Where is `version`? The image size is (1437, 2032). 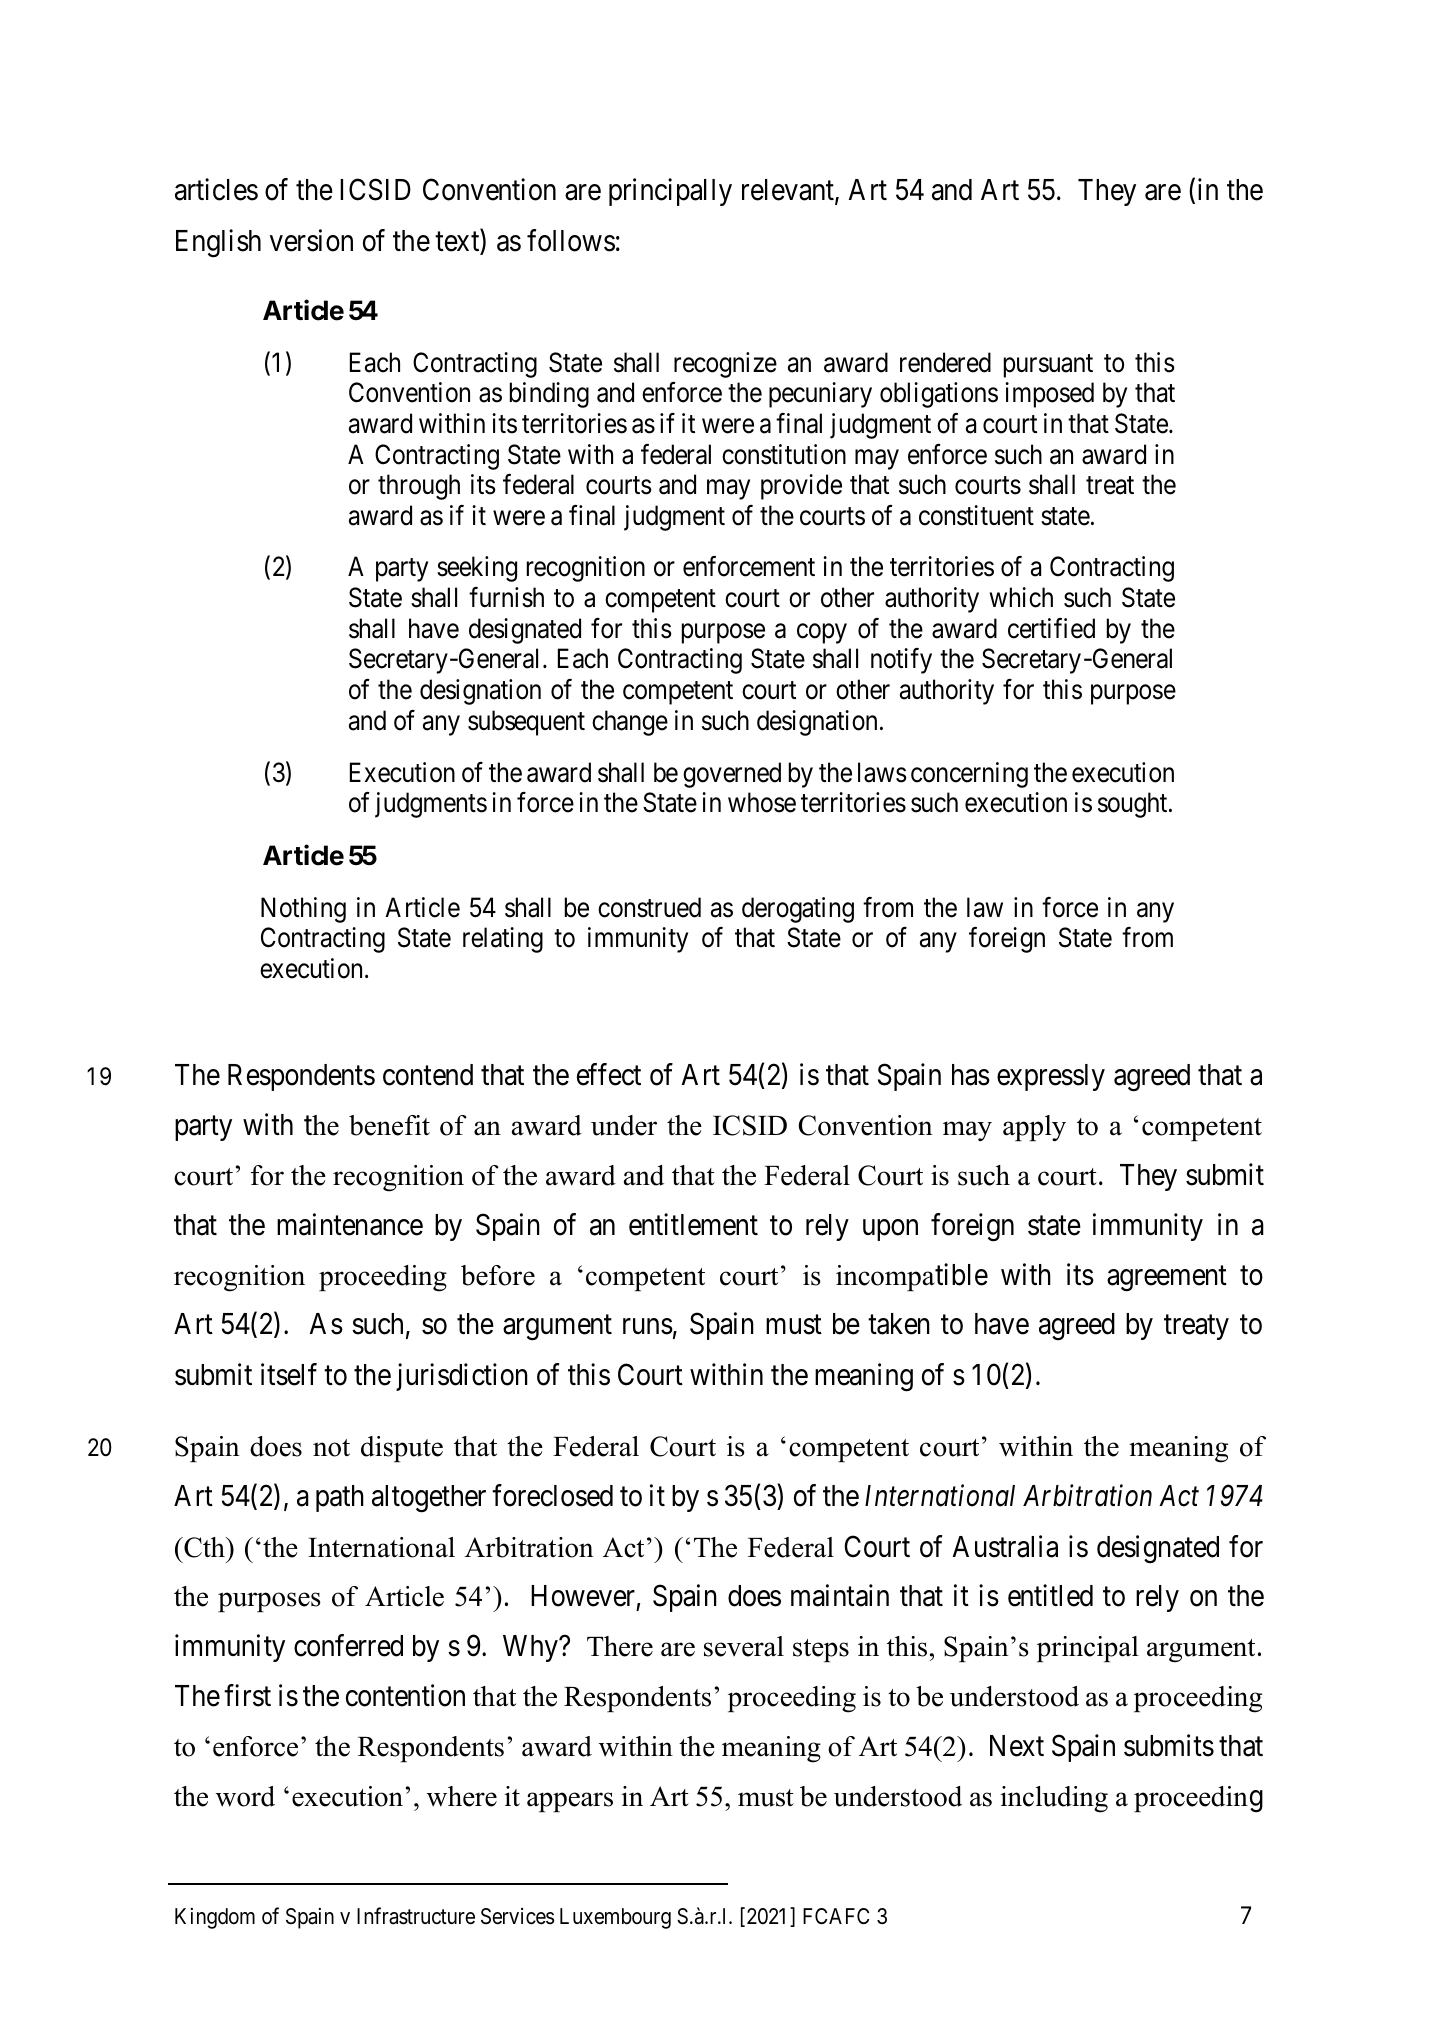
version is located at coordinates (311, 240).
